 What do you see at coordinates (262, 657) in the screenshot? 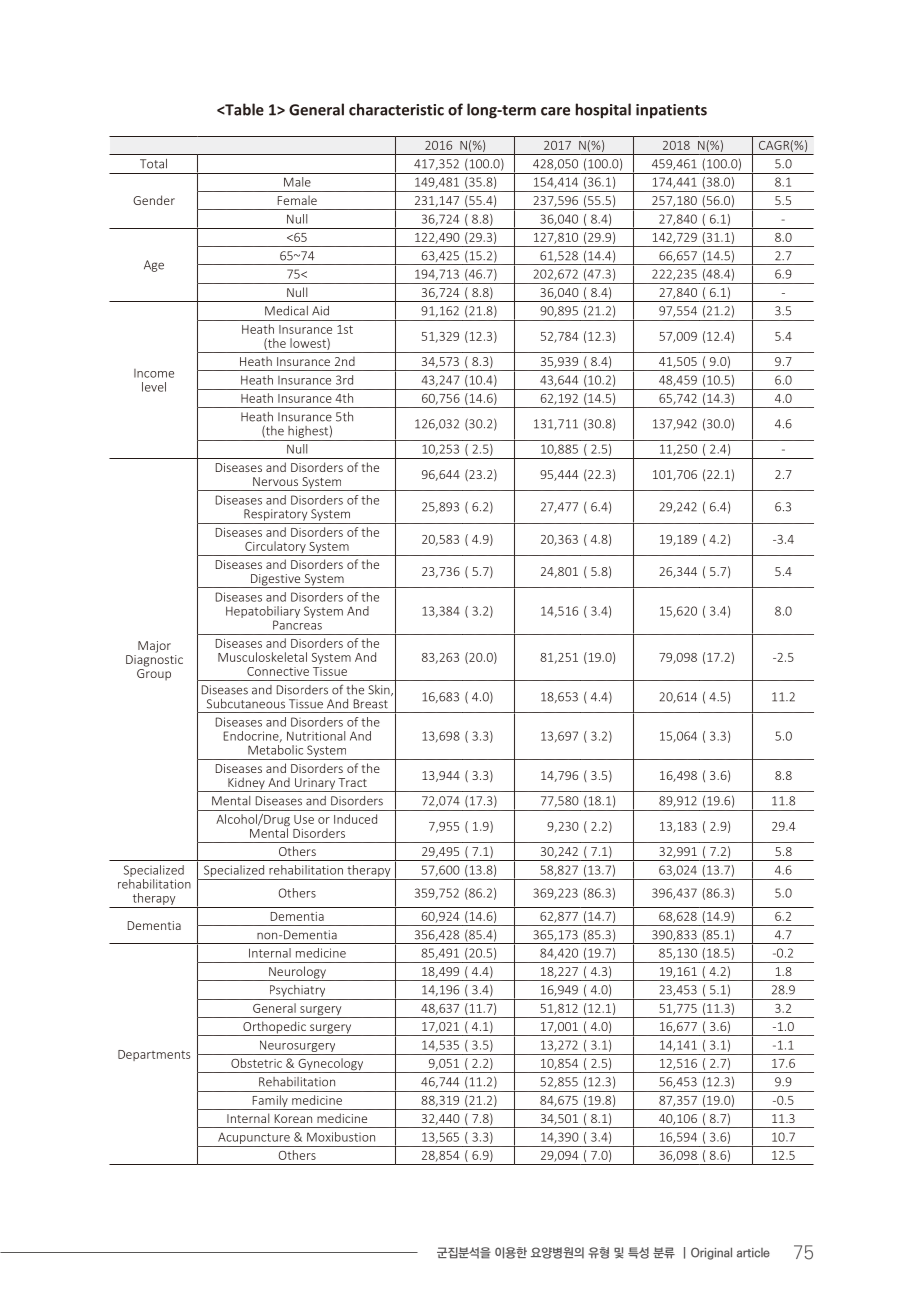
I see `Musculoskeletal` at bounding box center [262, 657].
